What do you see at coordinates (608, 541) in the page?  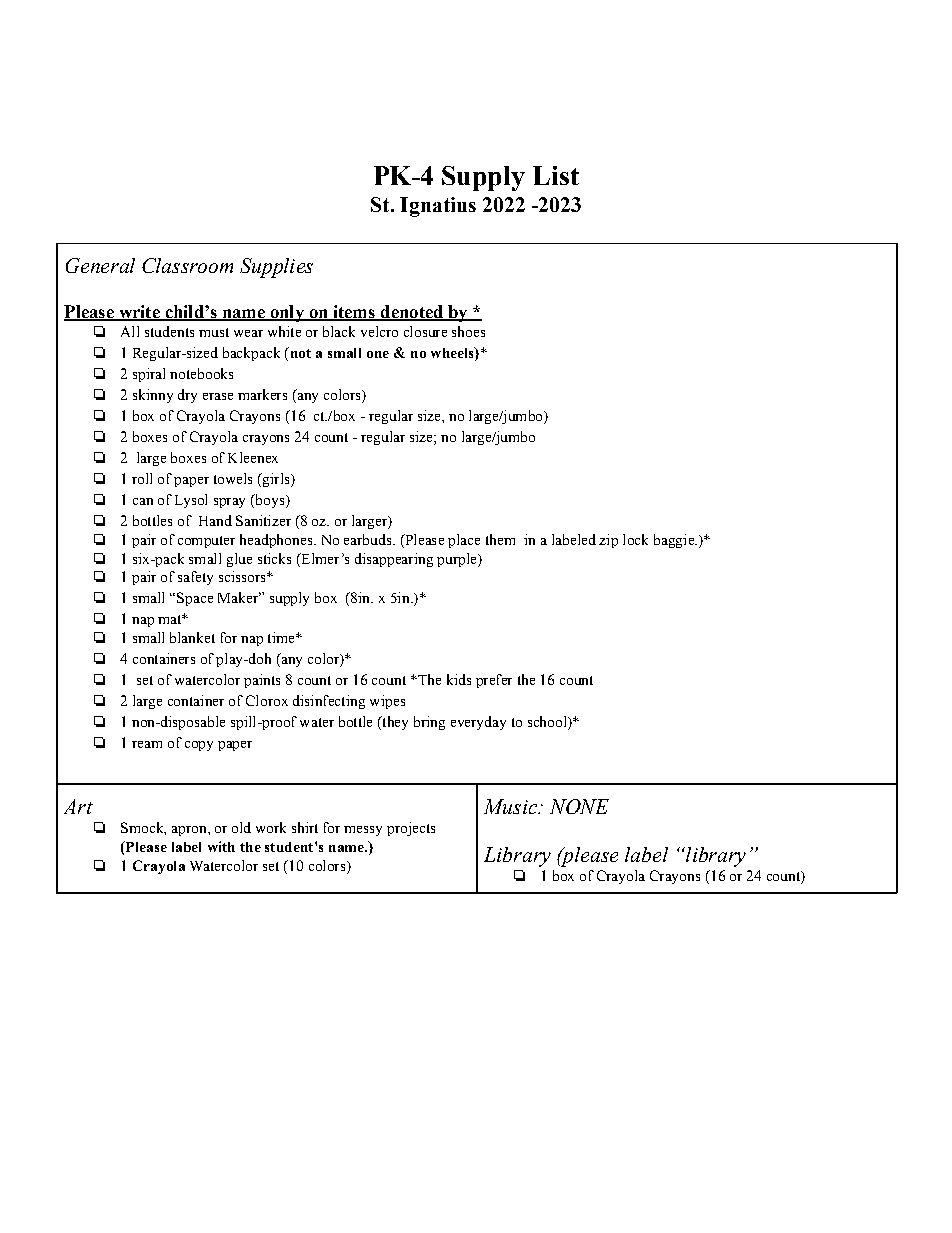 I see `zip` at bounding box center [608, 541].
